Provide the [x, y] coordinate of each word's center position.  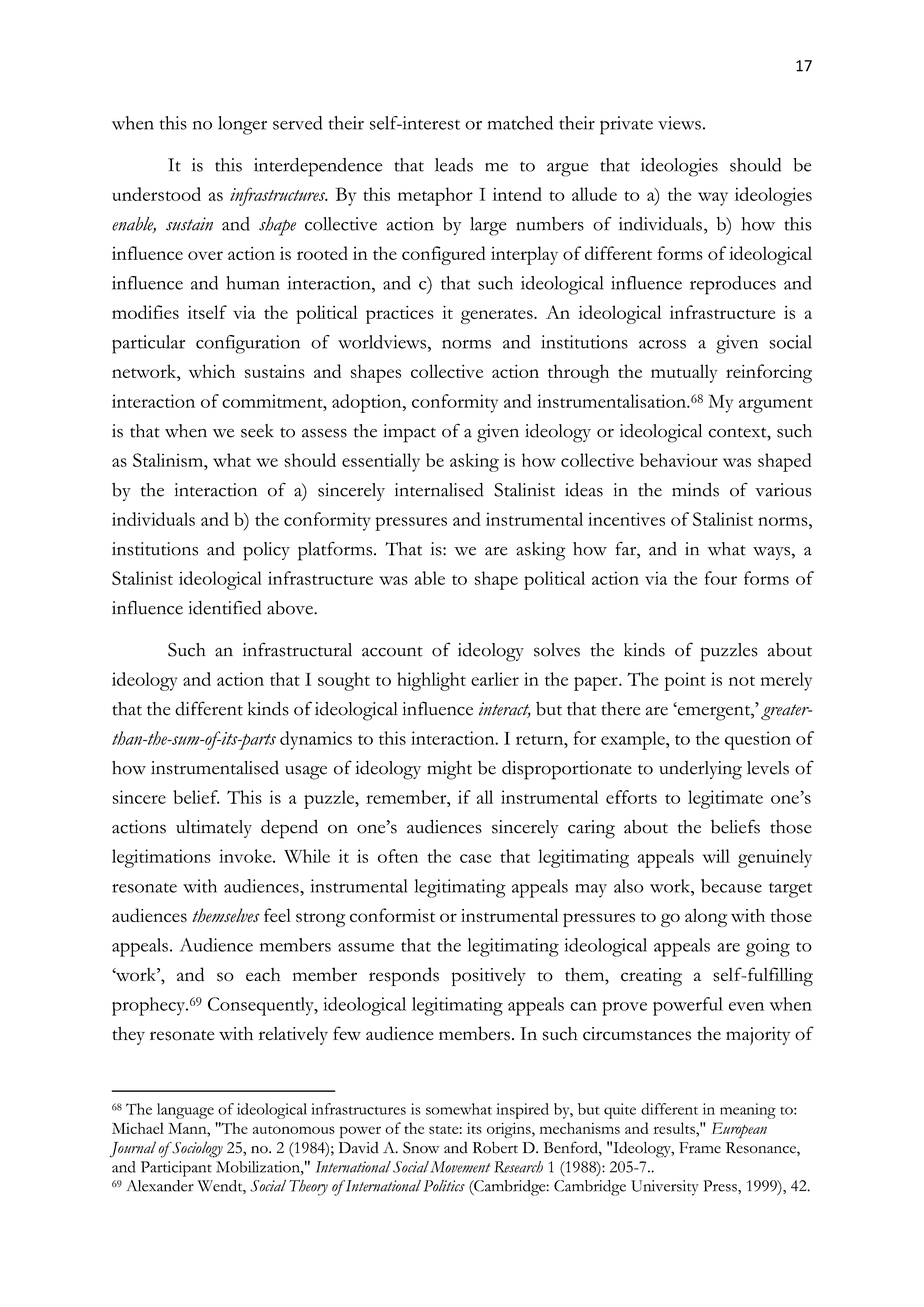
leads [454, 165]
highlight [431, 681]
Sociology [196, 1149]
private [626, 125]
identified [224, 607]
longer [242, 125]
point [685, 681]
